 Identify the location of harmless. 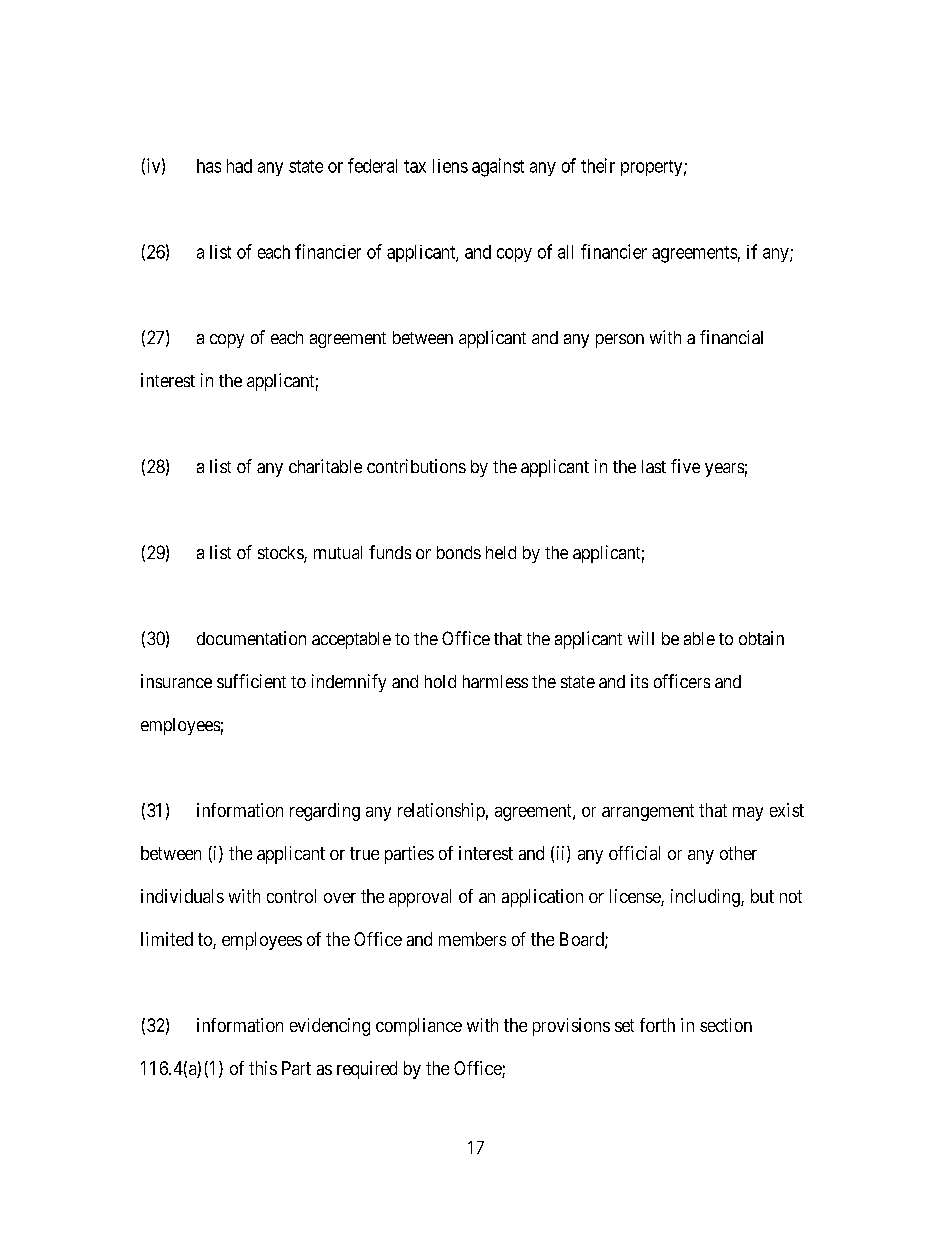
(495, 681).
